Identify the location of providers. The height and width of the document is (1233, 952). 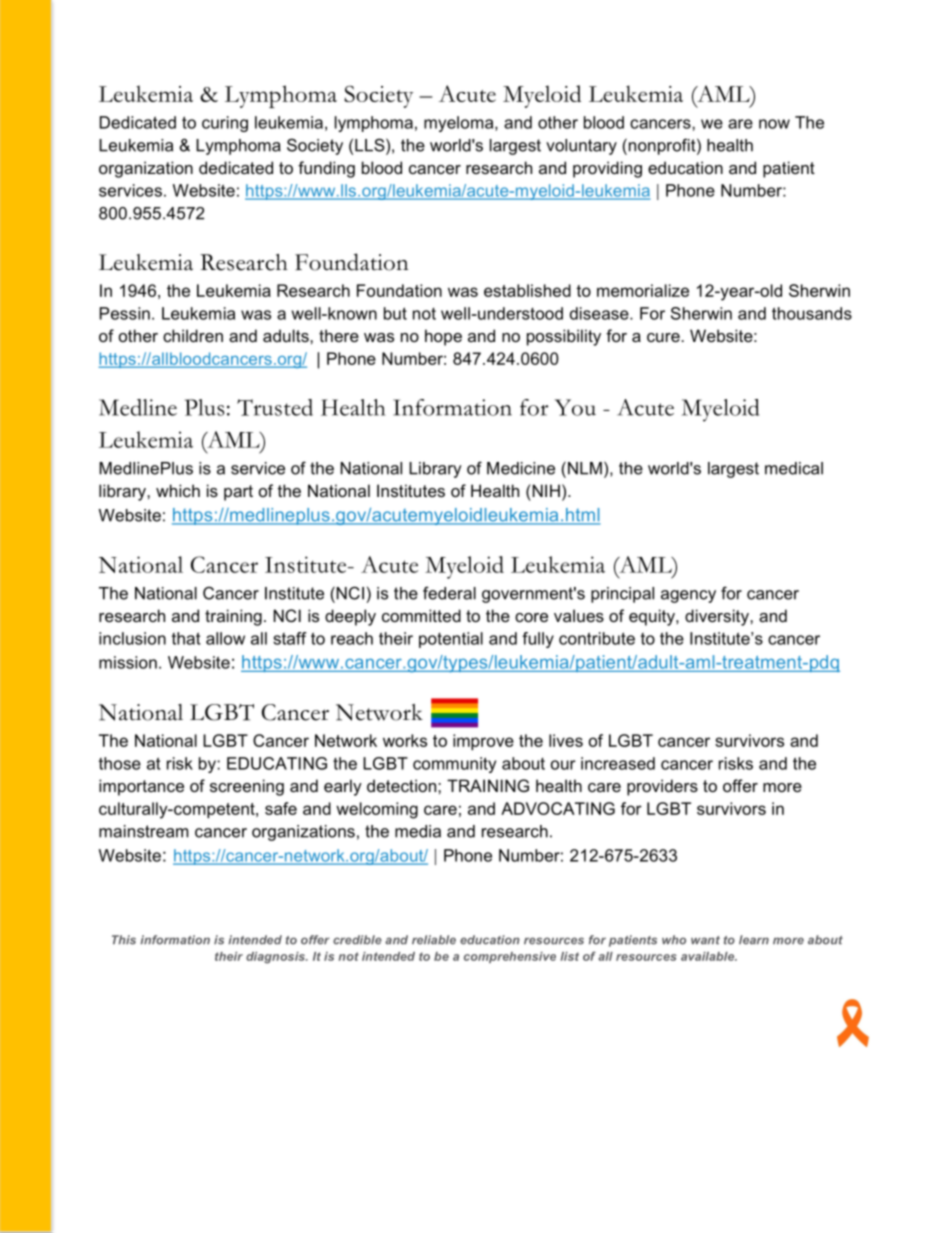
(662, 787).
